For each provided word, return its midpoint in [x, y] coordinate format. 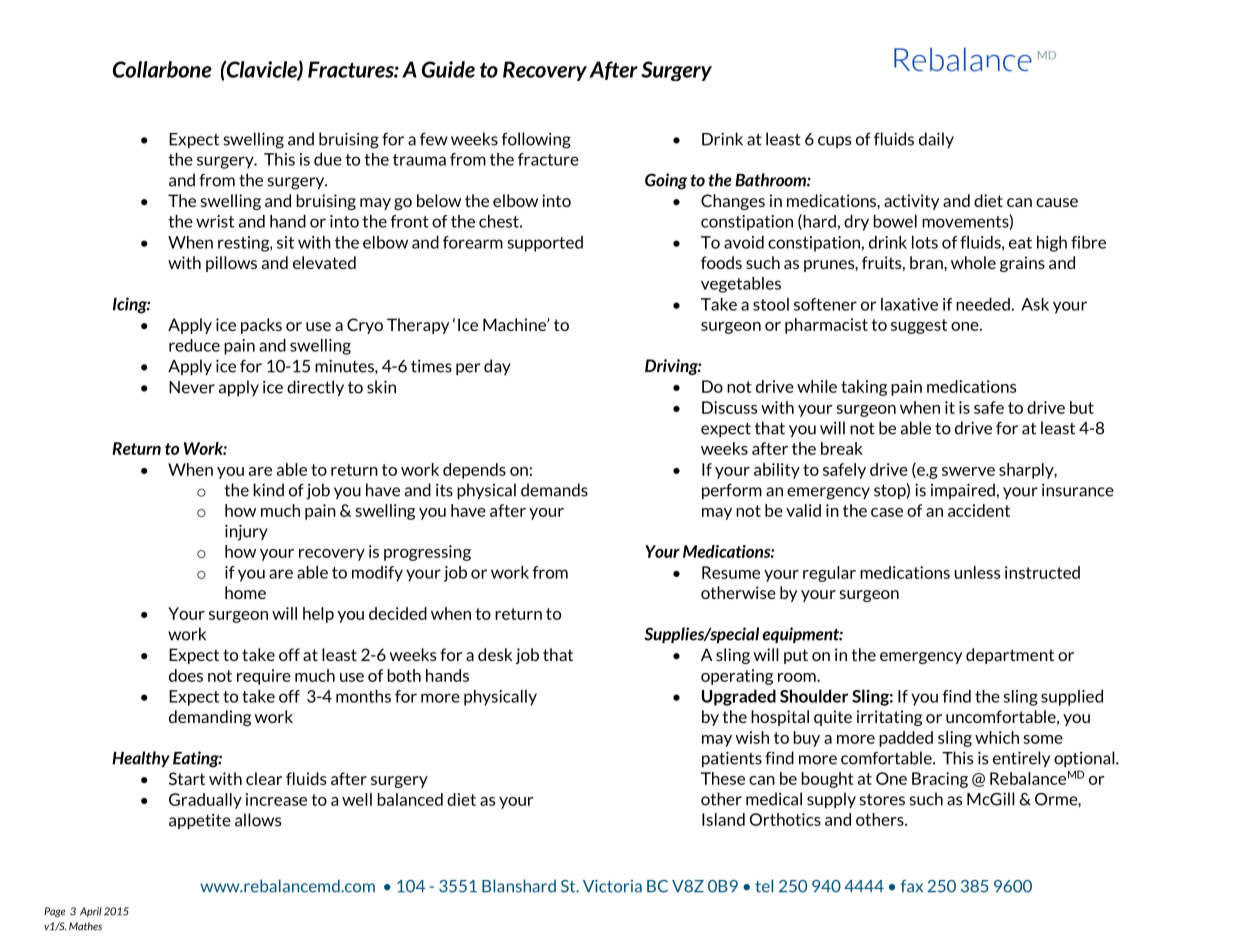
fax [912, 886]
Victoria [612, 886]
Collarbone [162, 69]
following [536, 140]
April [91, 912]
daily [936, 140]
